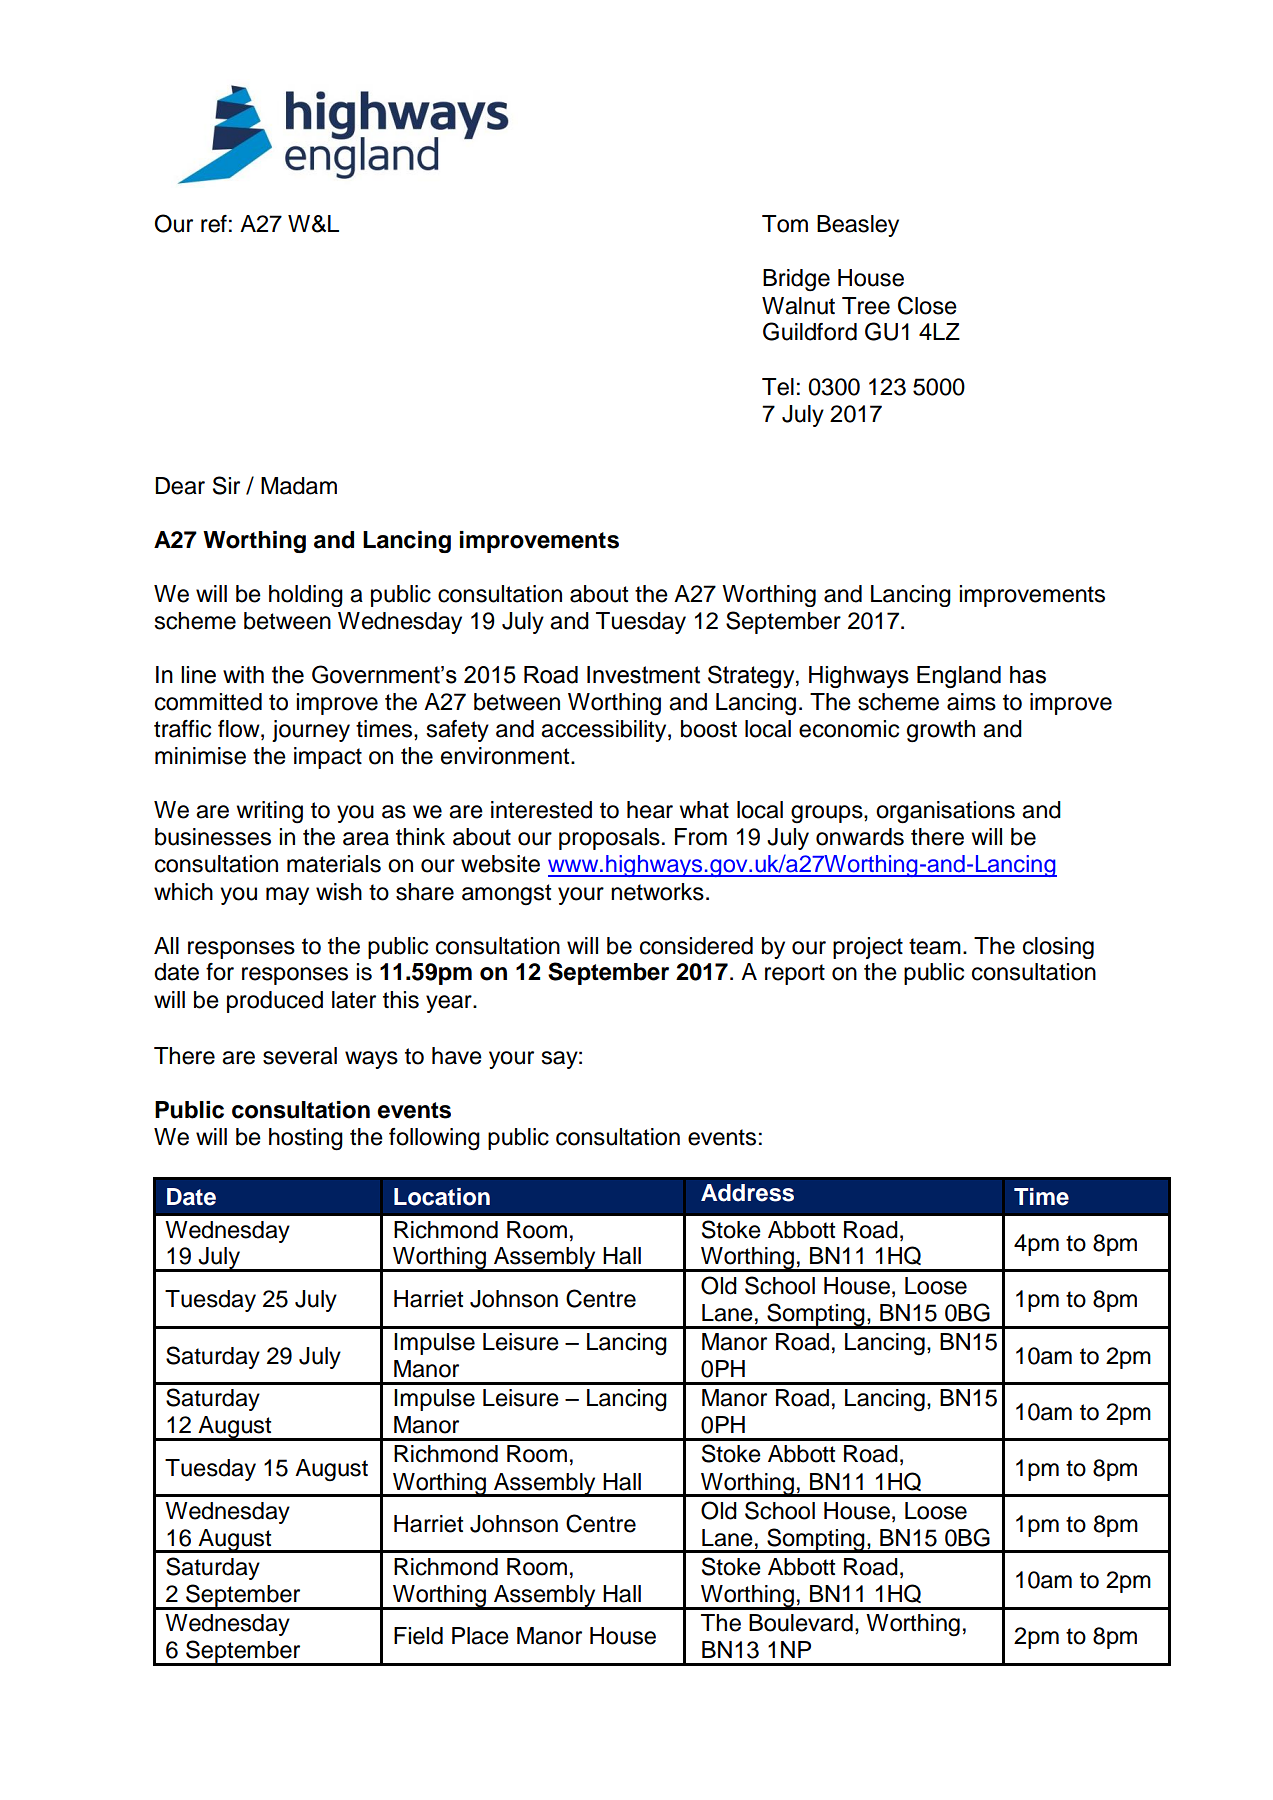 The height and width of the document is (1800, 1273). What do you see at coordinates (306, 1139) in the document?
I see `hosting` at bounding box center [306, 1139].
